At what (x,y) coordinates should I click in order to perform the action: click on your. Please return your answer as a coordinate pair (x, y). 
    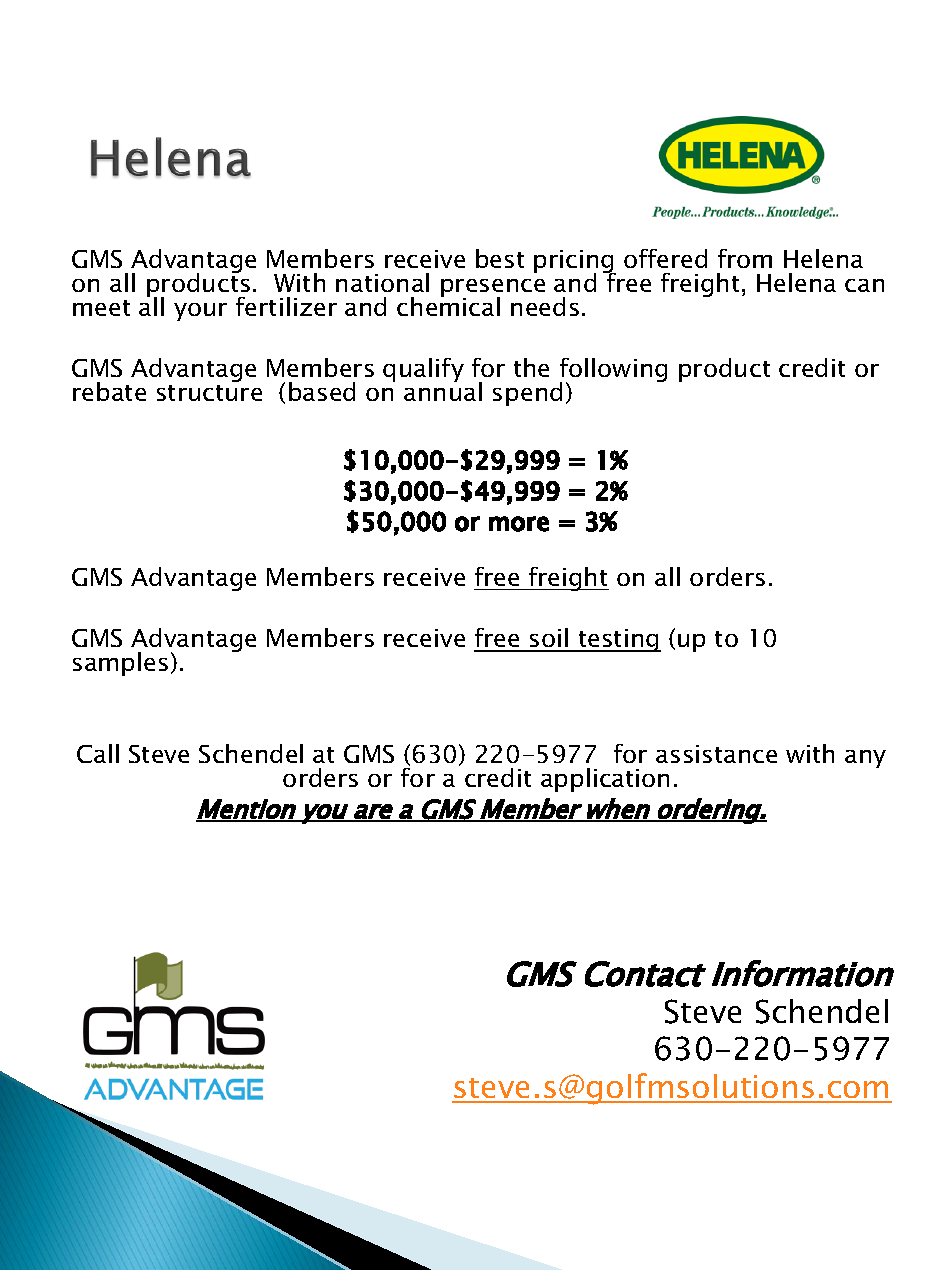
    Looking at the image, I should click on (200, 312).
